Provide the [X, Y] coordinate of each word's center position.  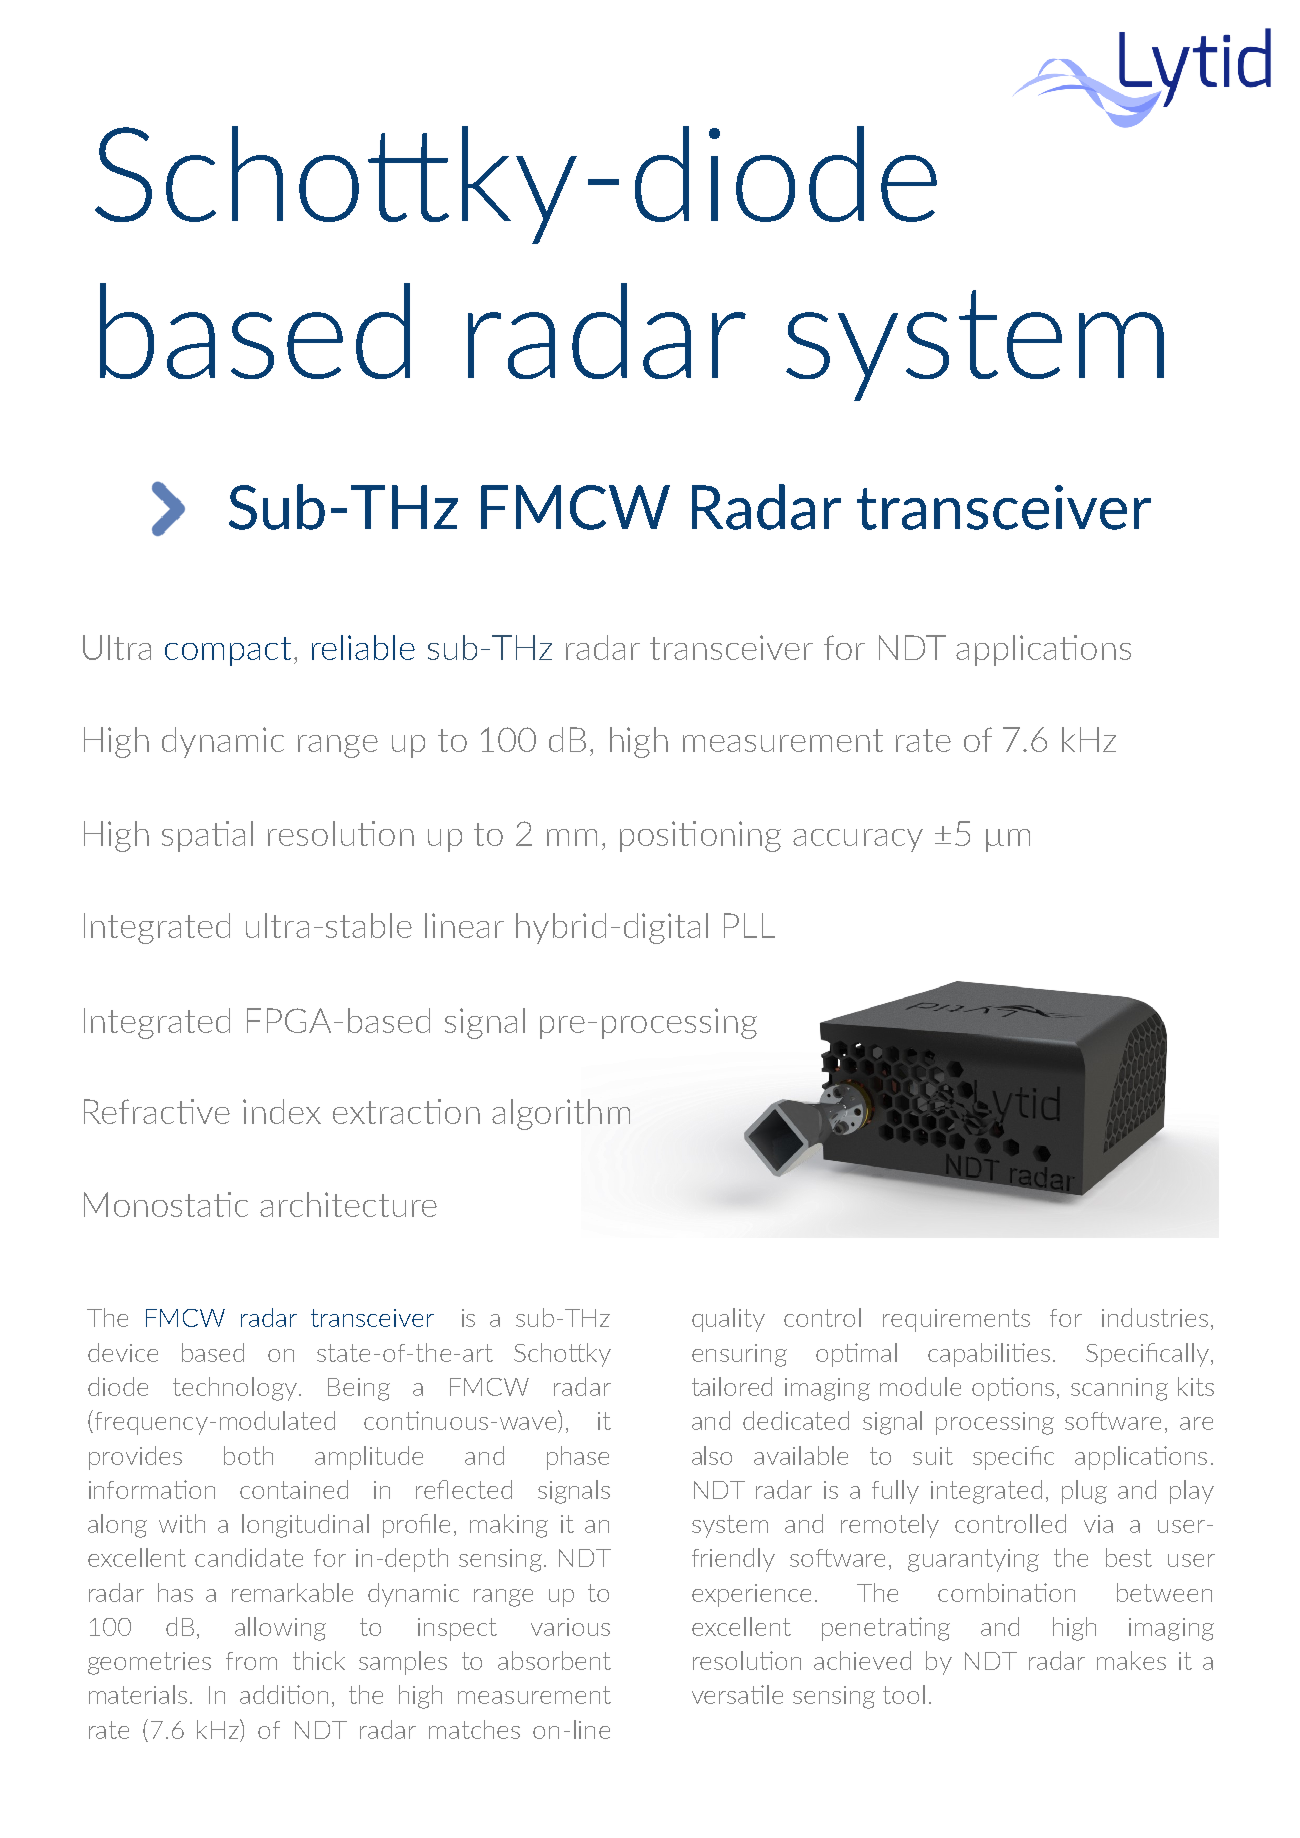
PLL [749, 925]
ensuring [739, 1355]
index [282, 1111]
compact [228, 651]
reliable [363, 647]
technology [236, 1389]
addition [284, 1694]
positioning [700, 836]
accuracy [858, 840]
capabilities [989, 1355]
